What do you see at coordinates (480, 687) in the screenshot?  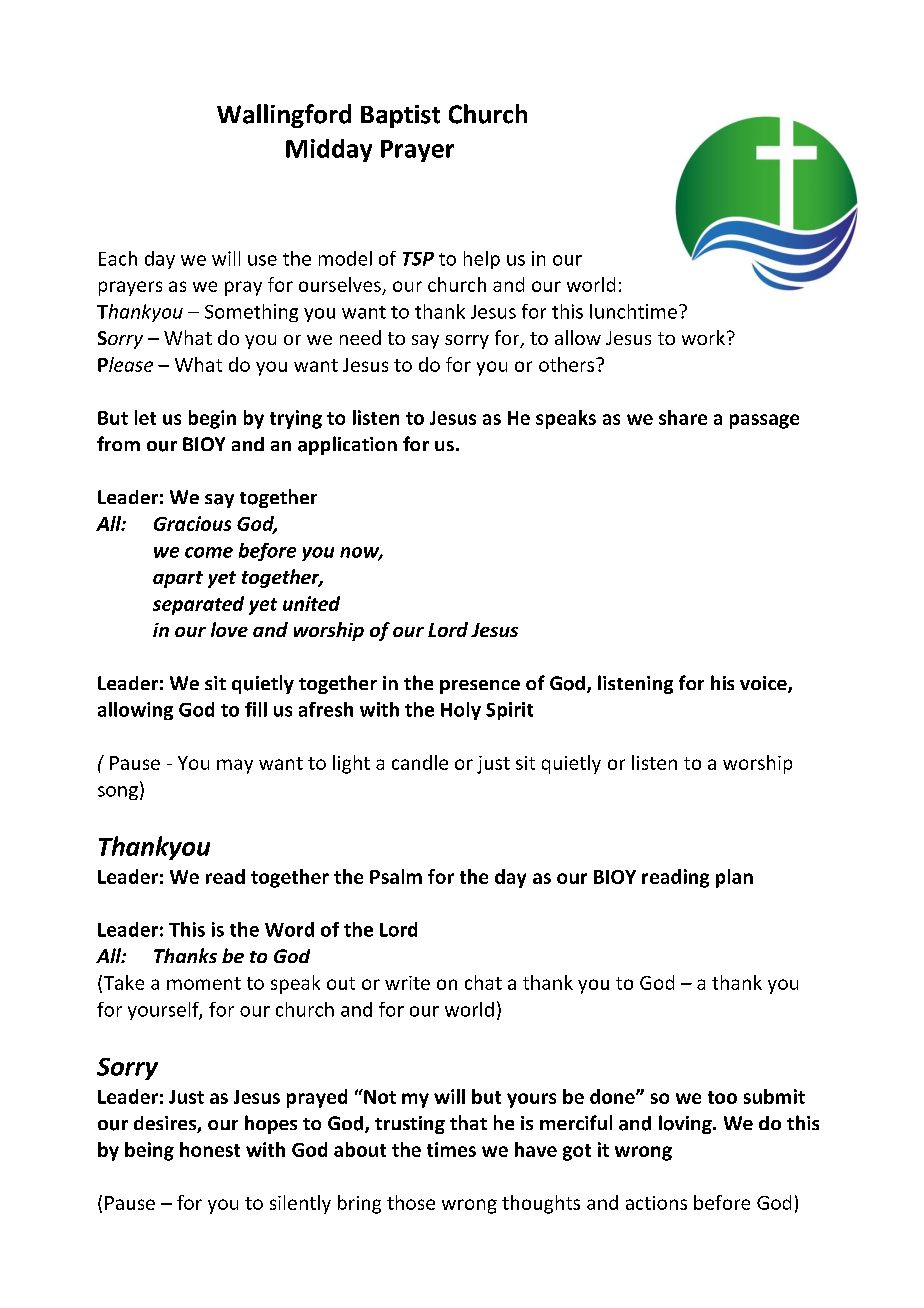 I see `presence` at bounding box center [480, 687].
